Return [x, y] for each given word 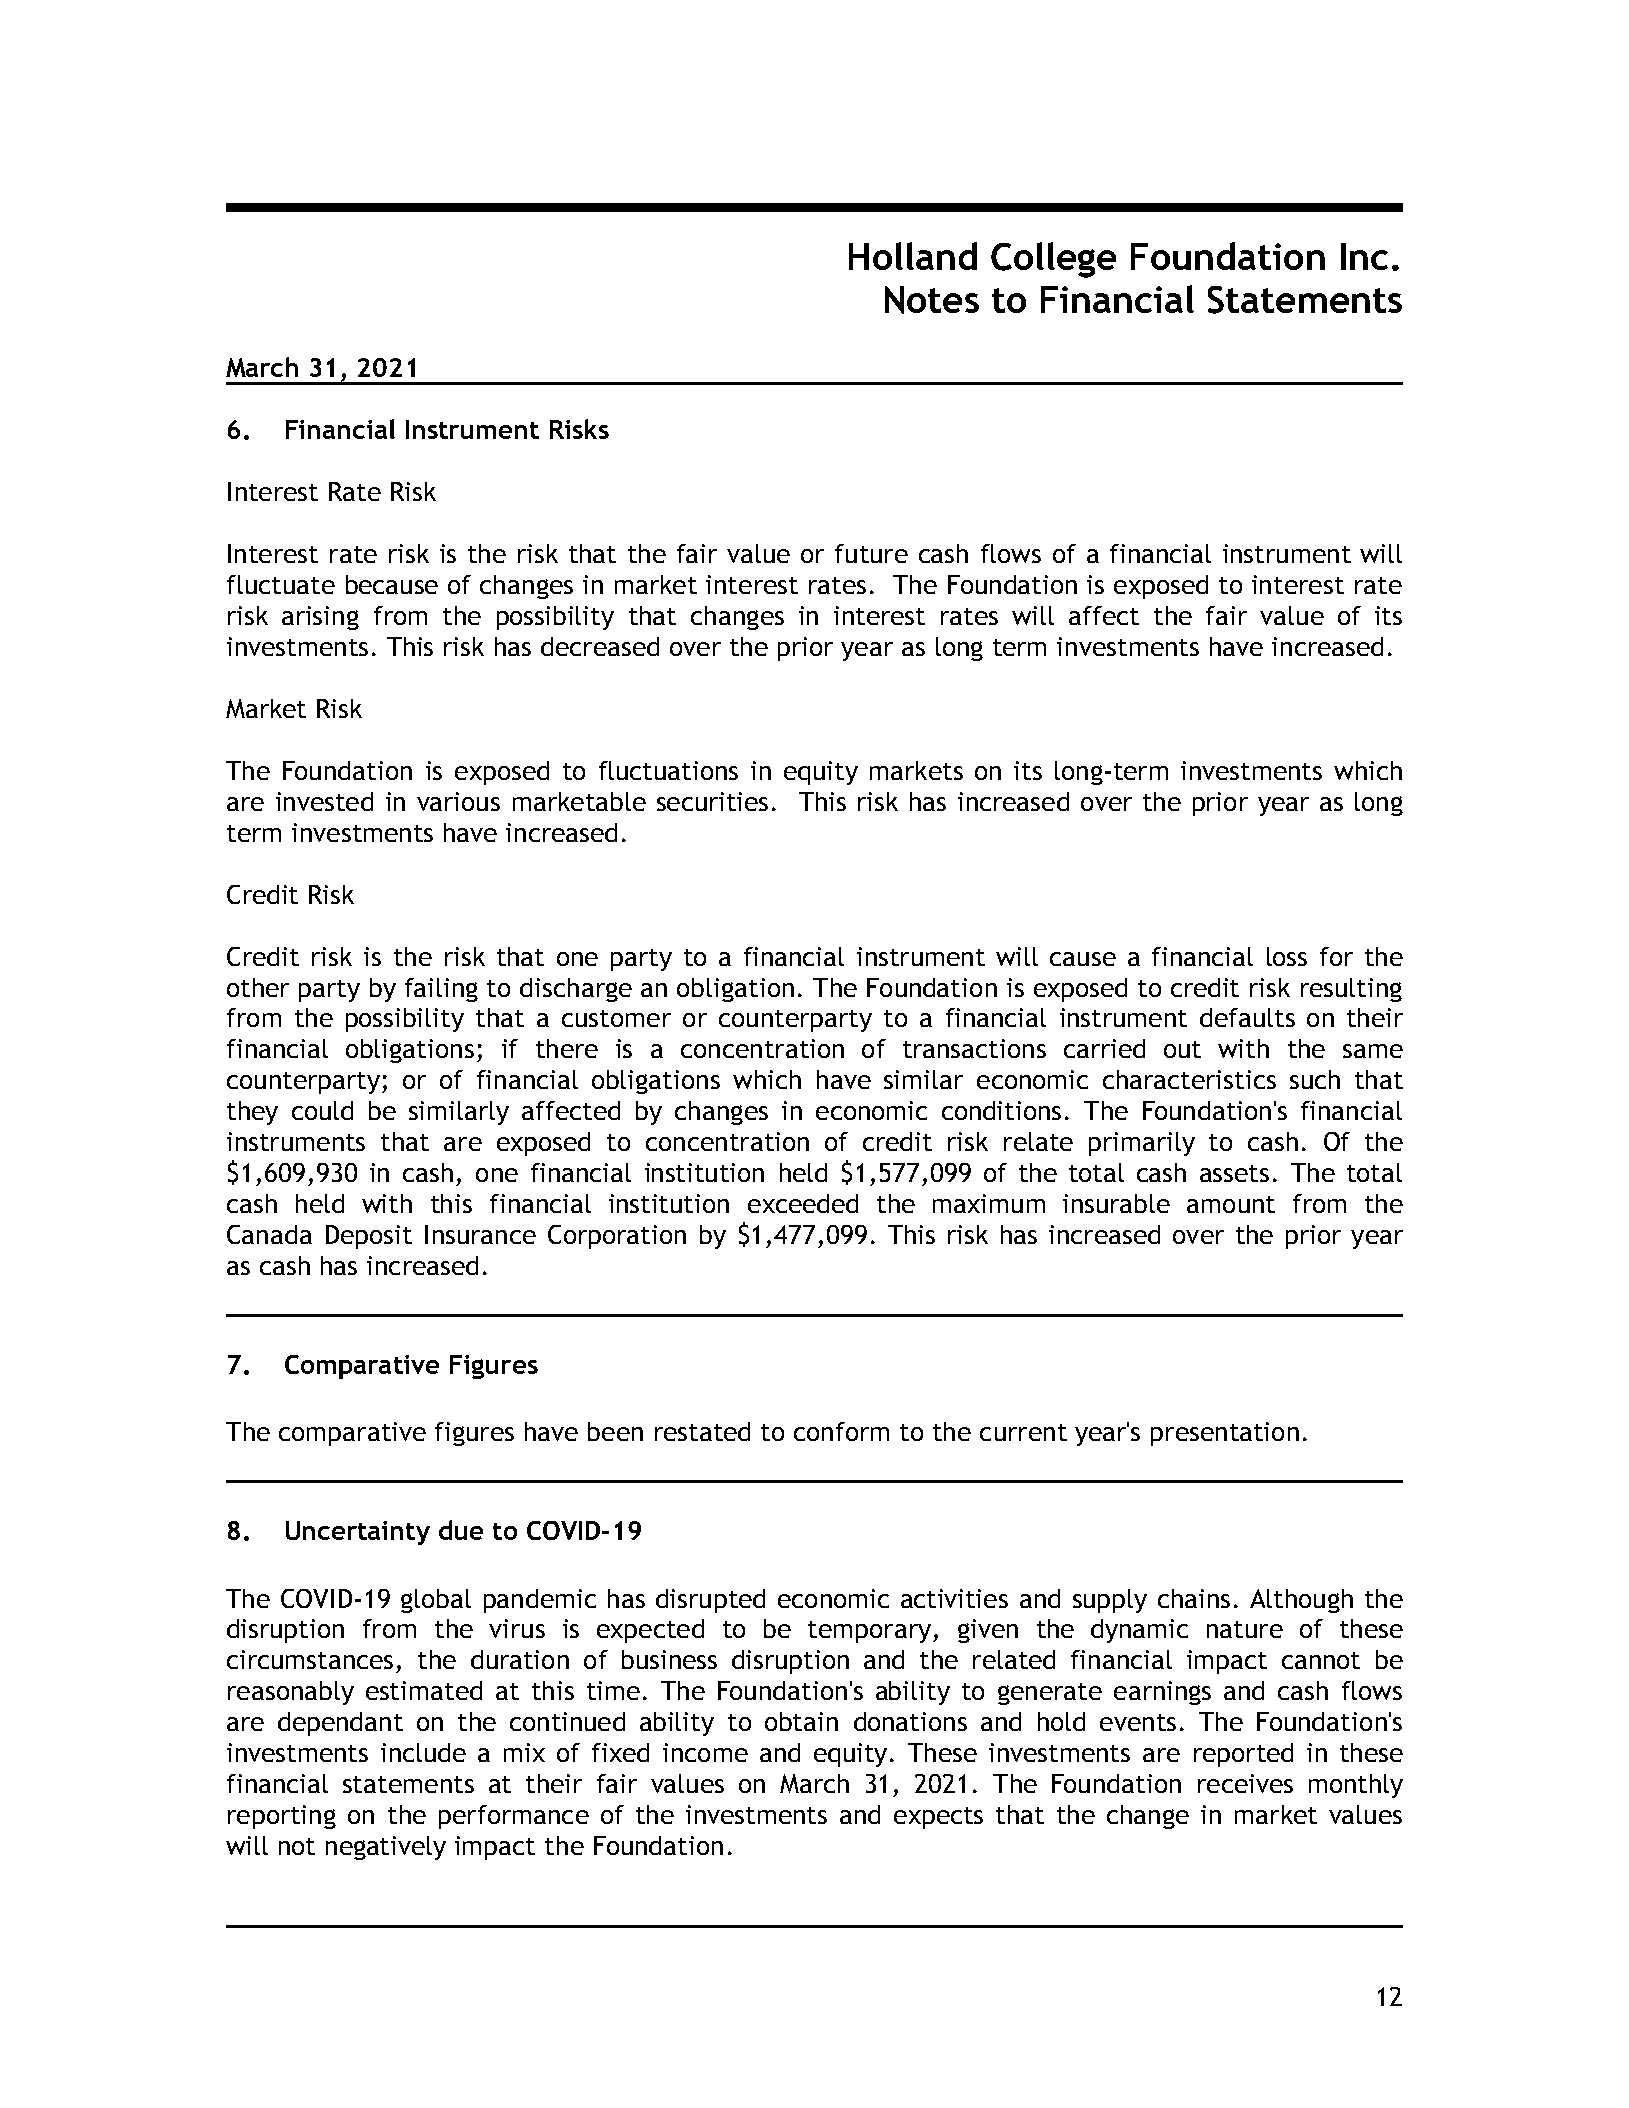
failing [441, 990]
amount [1231, 1204]
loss [1287, 956]
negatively [386, 1848]
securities [712, 801]
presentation [1225, 1434]
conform [841, 1431]
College [1053, 260]
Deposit [369, 1237]
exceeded [803, 1203]
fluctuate [281, 584]
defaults [1247, 1017]
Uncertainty [358, 1533]
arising [320, 618]
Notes [932, 300]
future [871, 553]
